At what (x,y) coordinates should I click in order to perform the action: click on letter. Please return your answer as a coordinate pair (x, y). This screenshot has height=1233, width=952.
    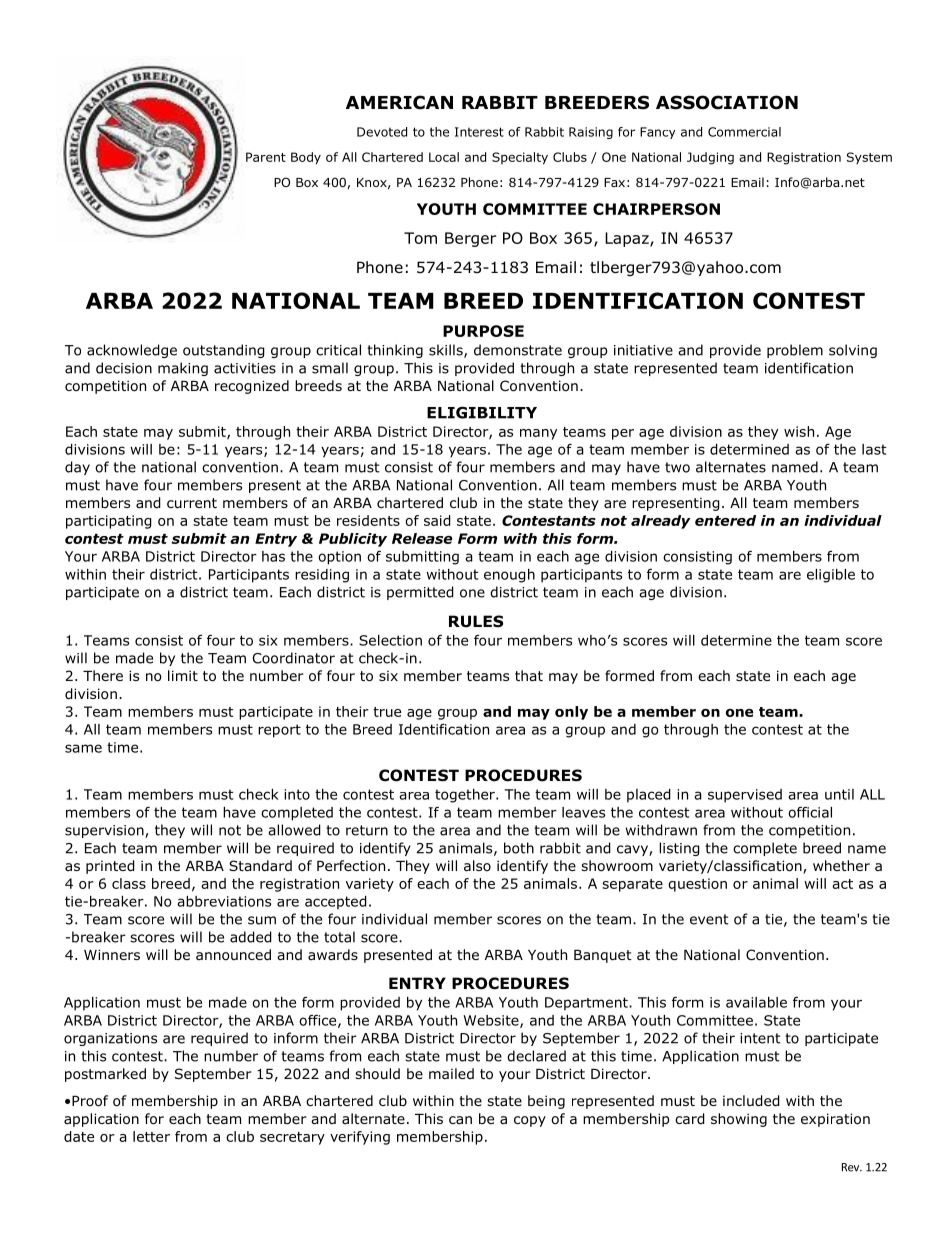
    Looking at the image, I should click on (151, 1136).
